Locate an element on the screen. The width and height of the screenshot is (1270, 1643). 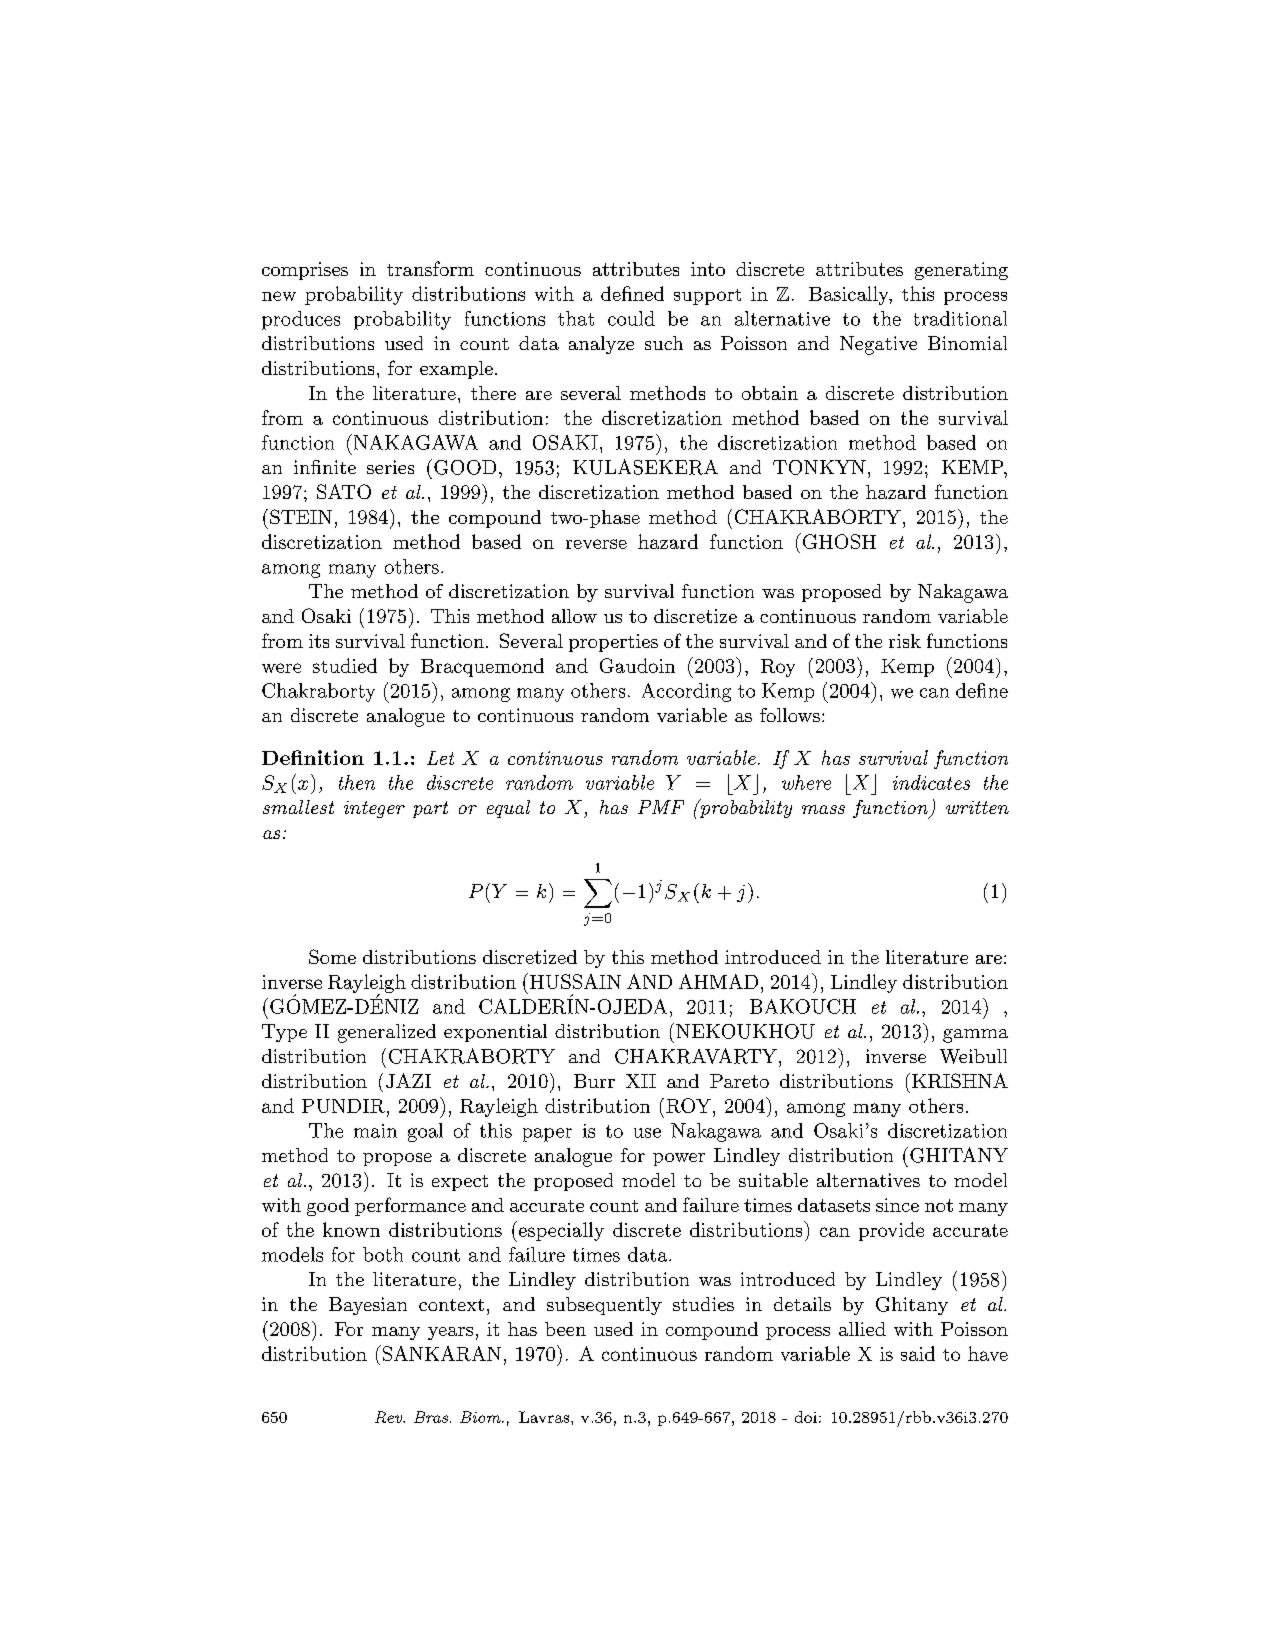
PMF is located at coordinates (661, 807).
